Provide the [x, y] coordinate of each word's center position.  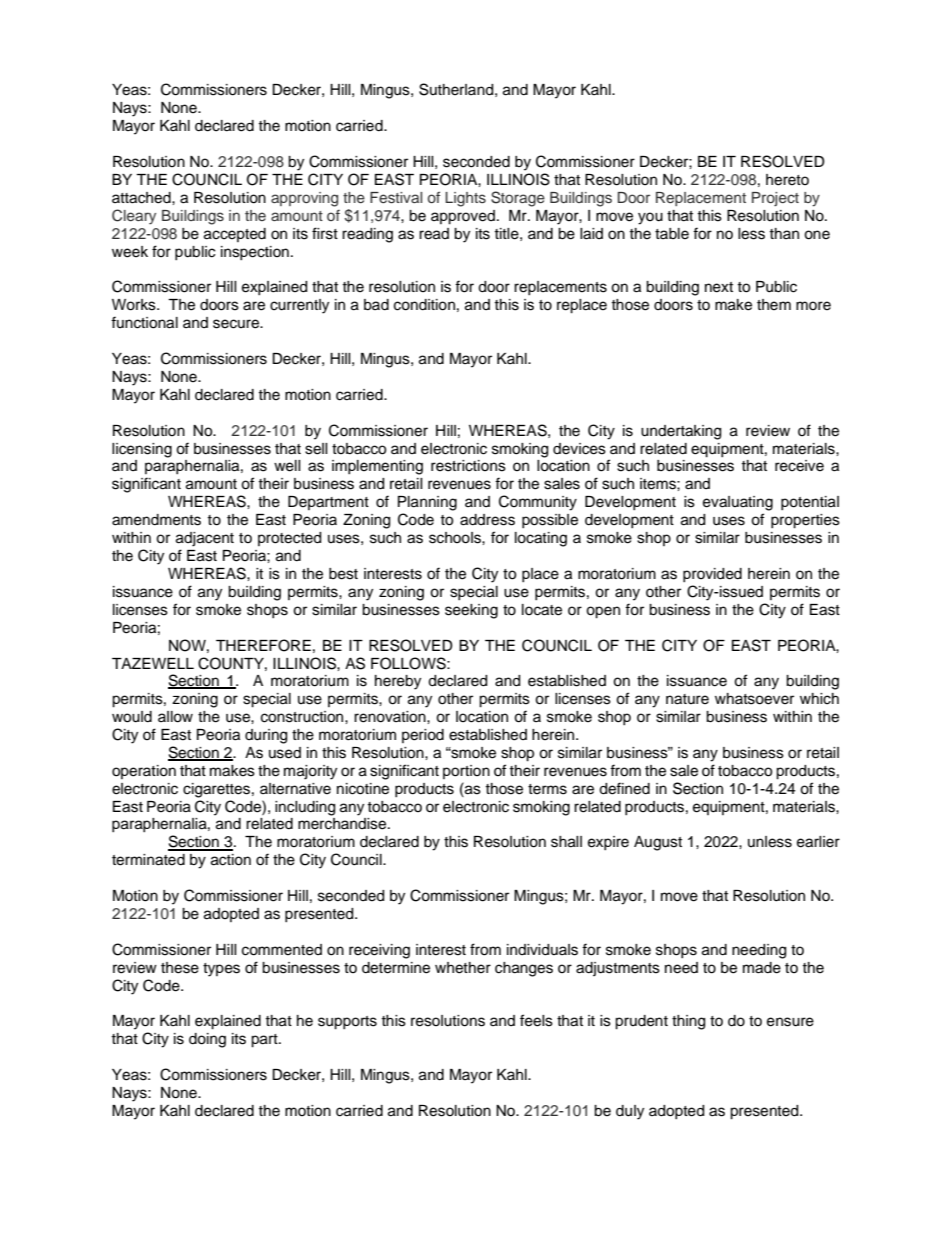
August [658, 843]
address [487, 520]
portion [466, 772]
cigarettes [216, 790]
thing [688, 1022]
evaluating [738, 503]
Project [775, 199]
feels [536, 1020]
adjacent [205, 539]
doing [207, 1040]
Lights [465, 199]
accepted [235, 235]
